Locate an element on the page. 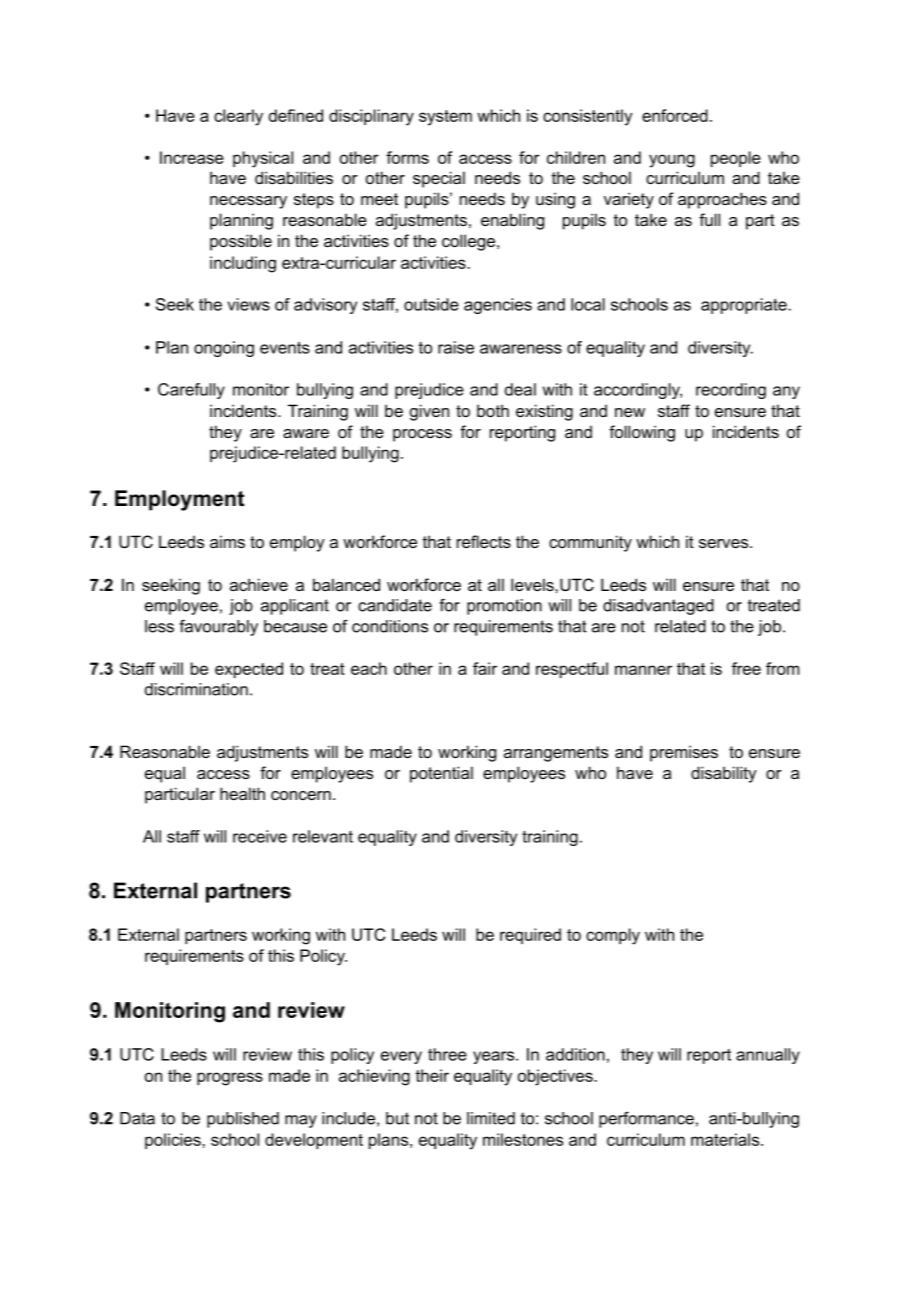 The image size is (924, 1307). disadvantaged is located at coordinates (658, 607).
